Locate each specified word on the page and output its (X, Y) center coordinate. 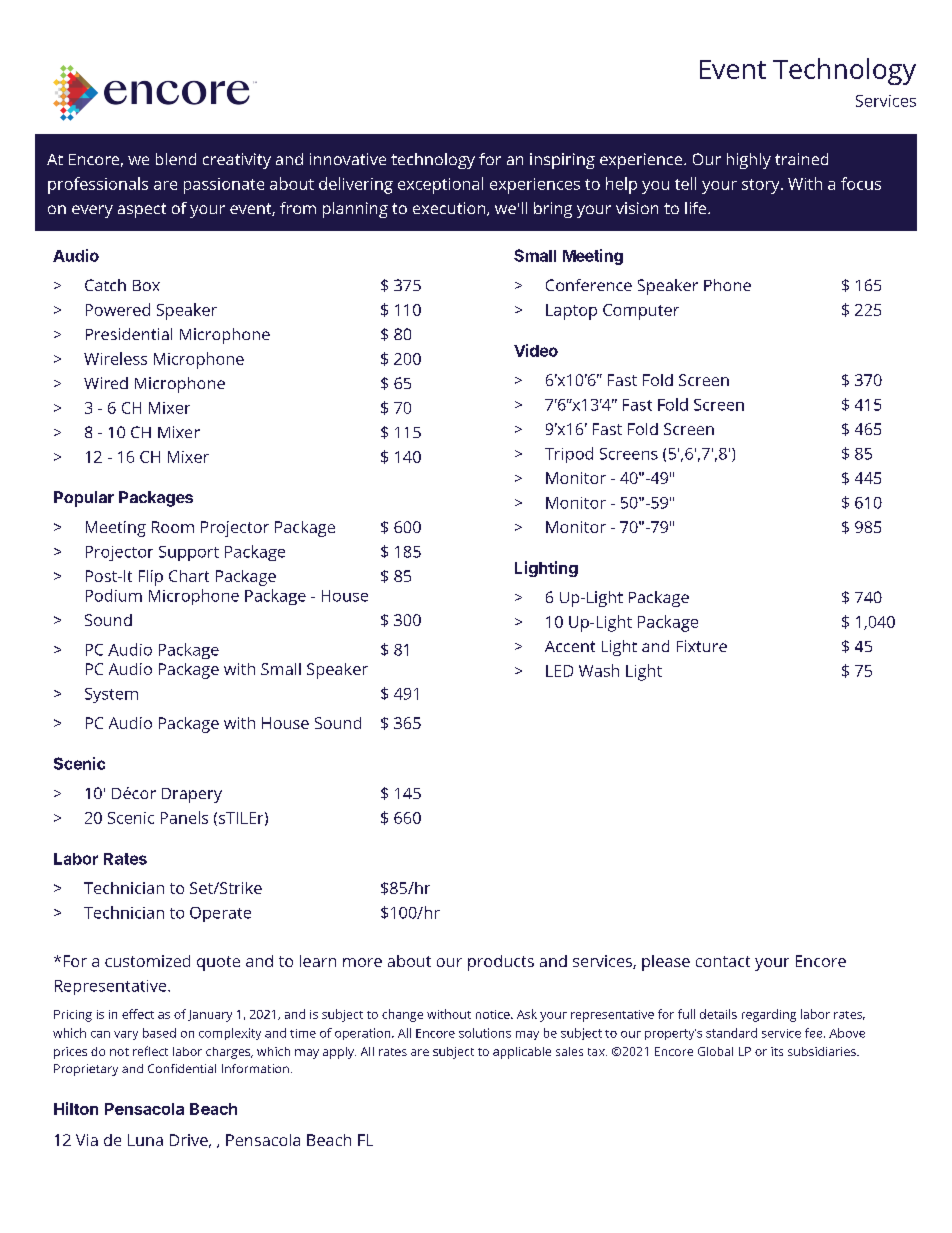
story (762, 186)
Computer (641, 312)
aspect (142, 210)
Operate (220, 914)
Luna (145, 1140)
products (501, 963)
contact (723, 961)
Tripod (569, 455)
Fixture (702, 646)
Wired (106, 383)
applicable (522, 1053)
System (111, 695)
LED (559, 671)
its (777, 1051)
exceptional (440, 185)
